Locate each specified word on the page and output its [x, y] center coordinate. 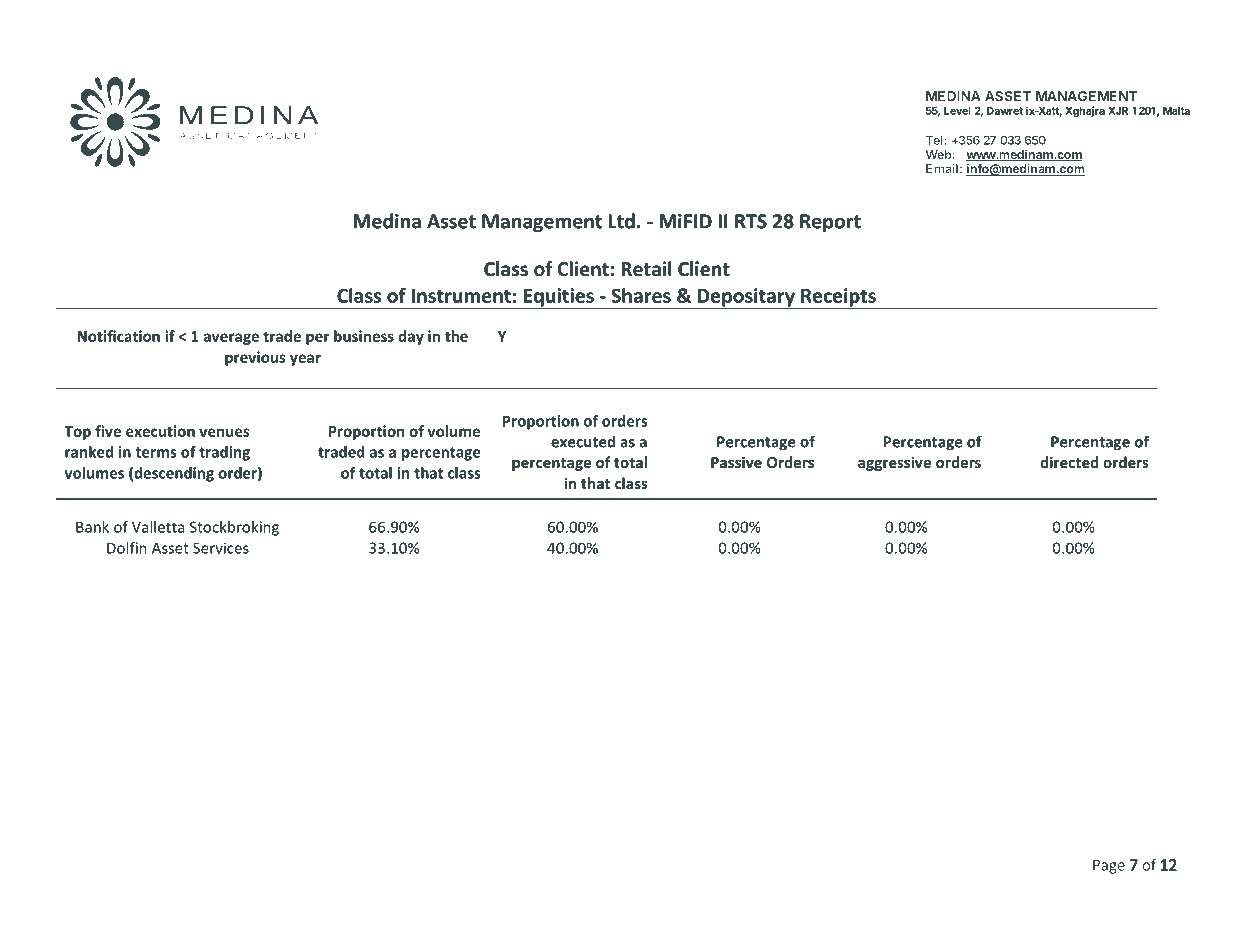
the [456, 336]
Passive [736, 462]
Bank [92, 527]
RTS [751, 221]
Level [957, 111]
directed [1069, 462]
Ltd [621, 221]
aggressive [894, 463]
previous [255, 358]
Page [1109, 866]
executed [583, 441]
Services [221, 548]
